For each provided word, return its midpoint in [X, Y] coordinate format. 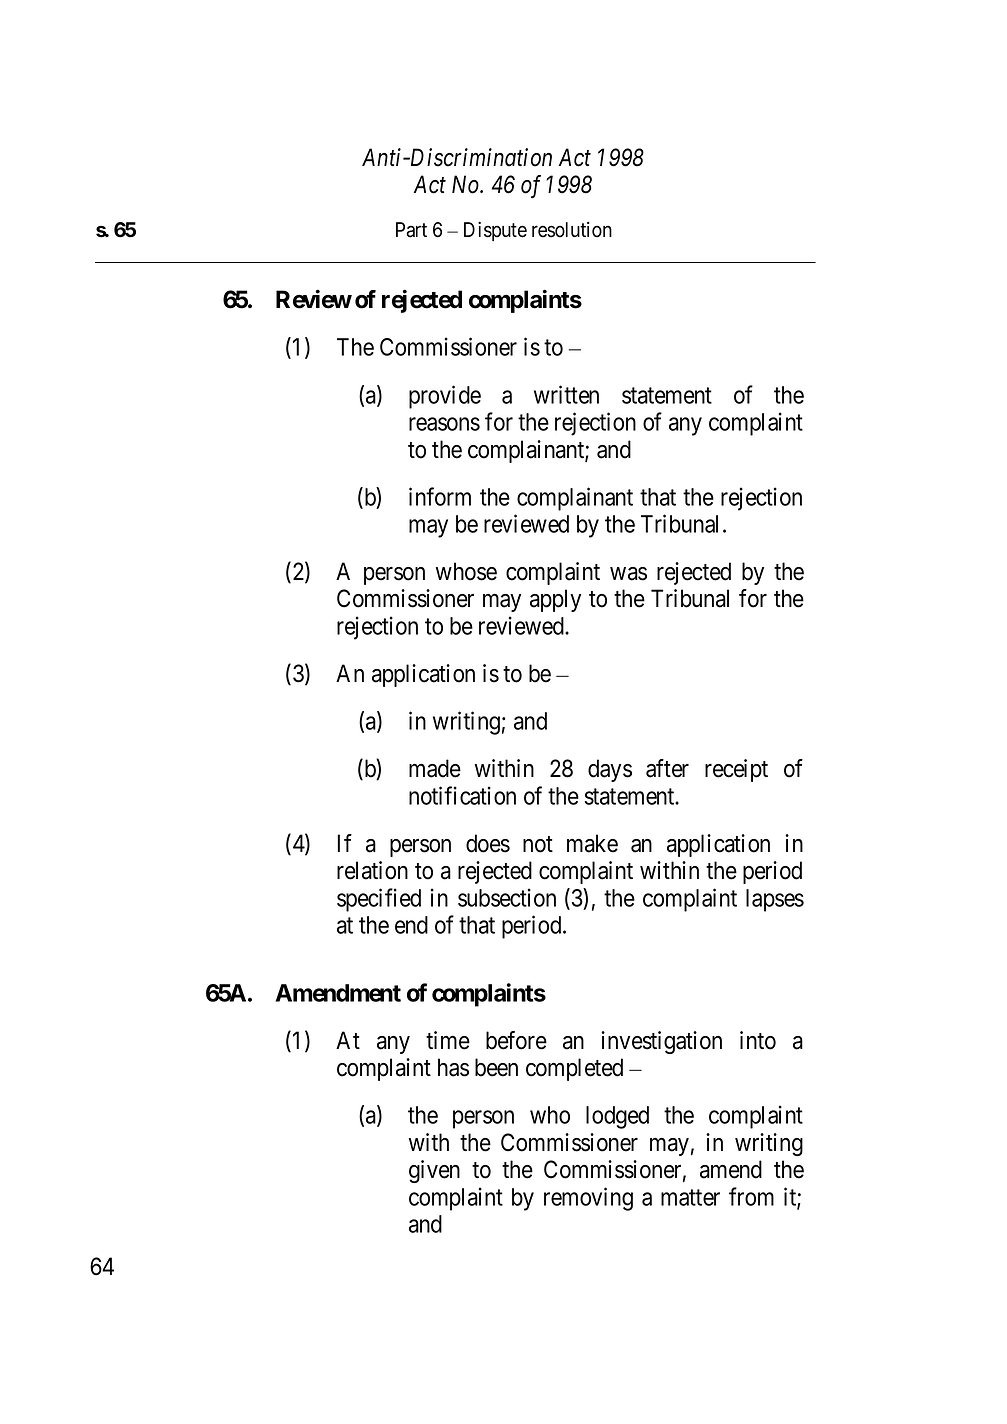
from [751, 1196]
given [434, 1171]
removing [588, 1199]
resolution [572, 230]
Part [411, 230]
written [566, 394]
